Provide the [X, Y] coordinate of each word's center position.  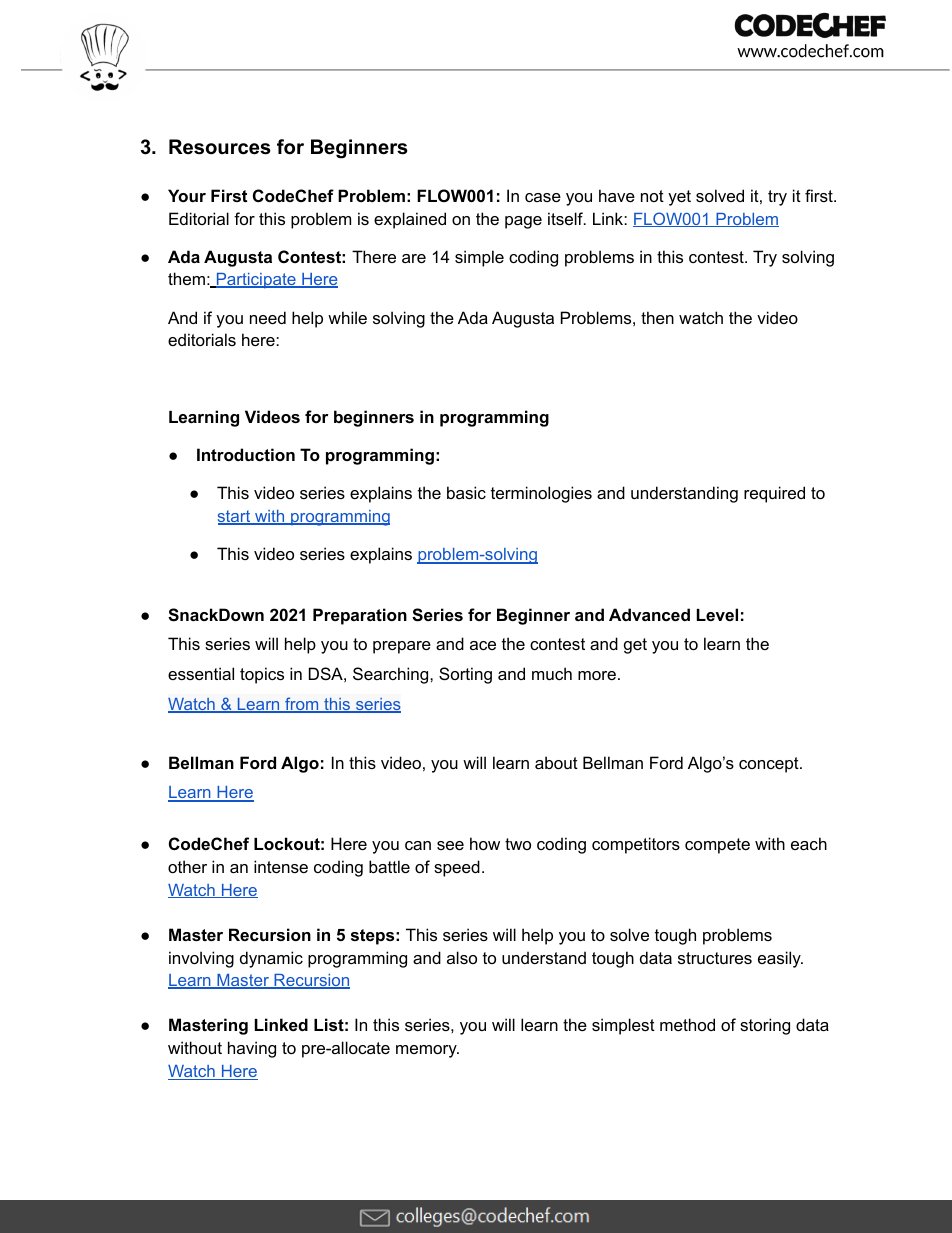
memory [427, 1051]
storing [765, 1026]
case [543, 197]
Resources [220, 147]
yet [679, 198]
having [252, 1049]
